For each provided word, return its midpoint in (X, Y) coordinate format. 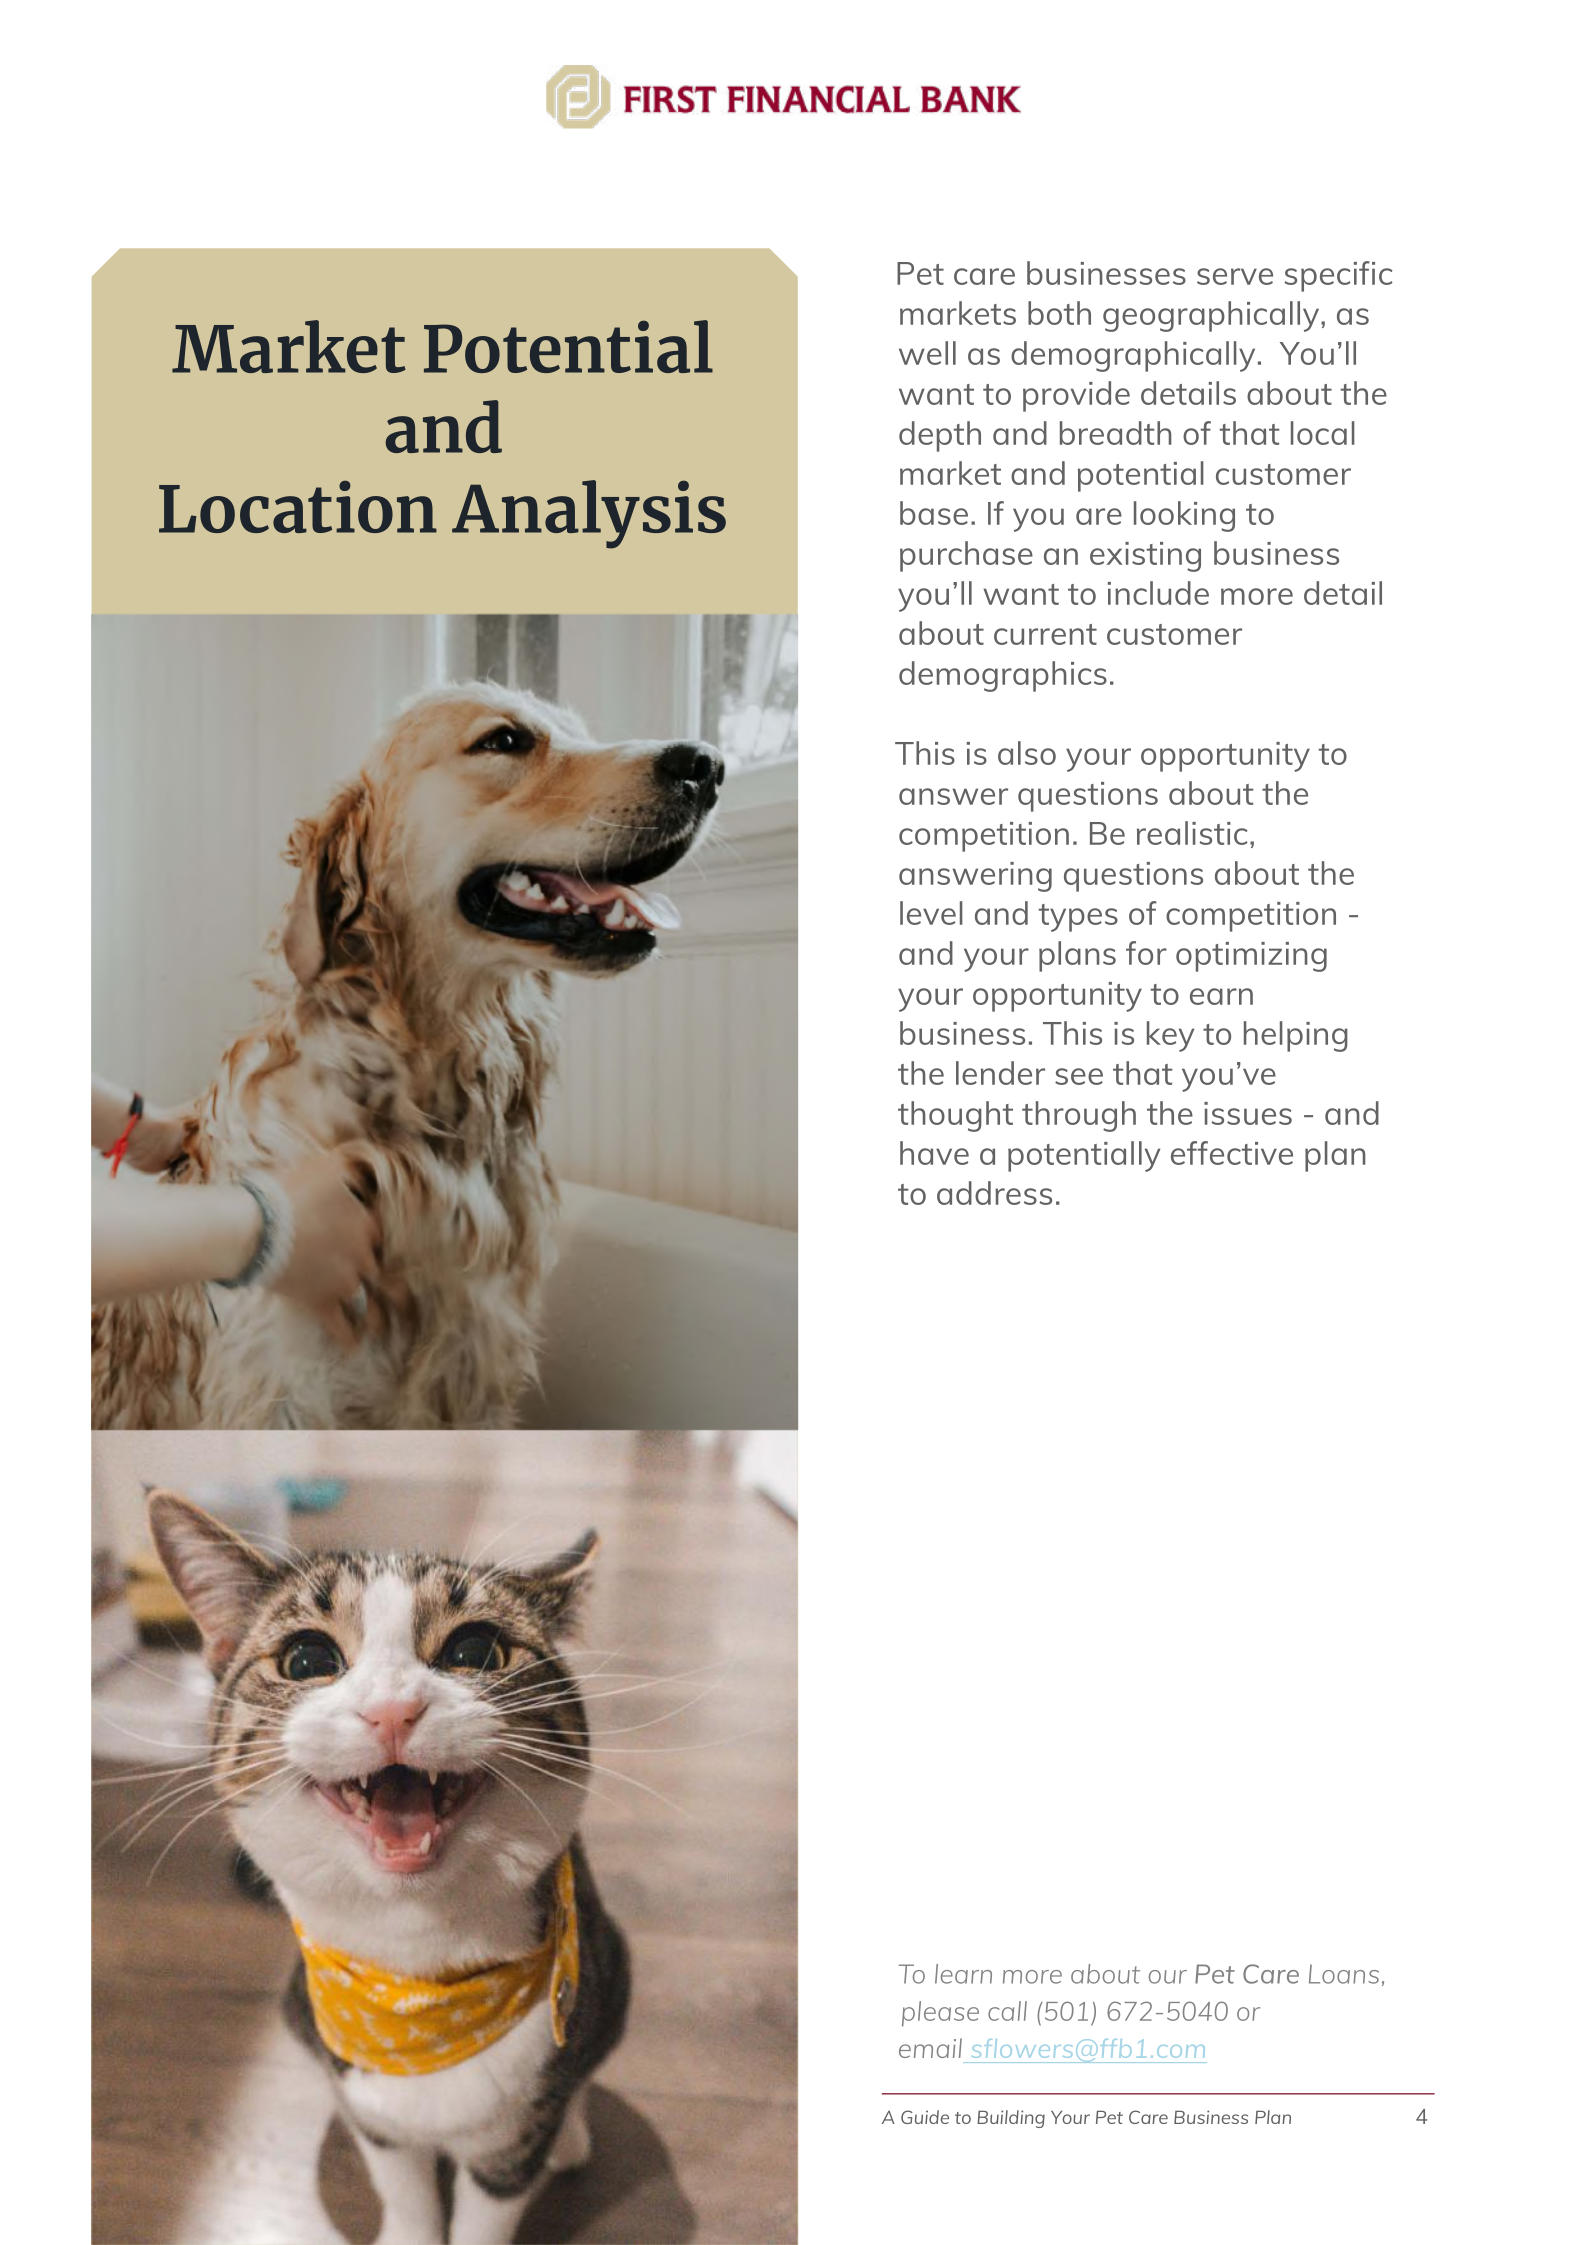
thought (955, 1116)
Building (1011, 2119)
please (940, 2014)
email (930, 2048)
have (934, 1153)
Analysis (589, 514)
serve (1235, 276)
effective (1232, 1153)
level (931, 913)
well (927, 353)
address (994, 1193)
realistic (1192, 833)
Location (298, 506)
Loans (1344, 1974)
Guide (925, 2117)
